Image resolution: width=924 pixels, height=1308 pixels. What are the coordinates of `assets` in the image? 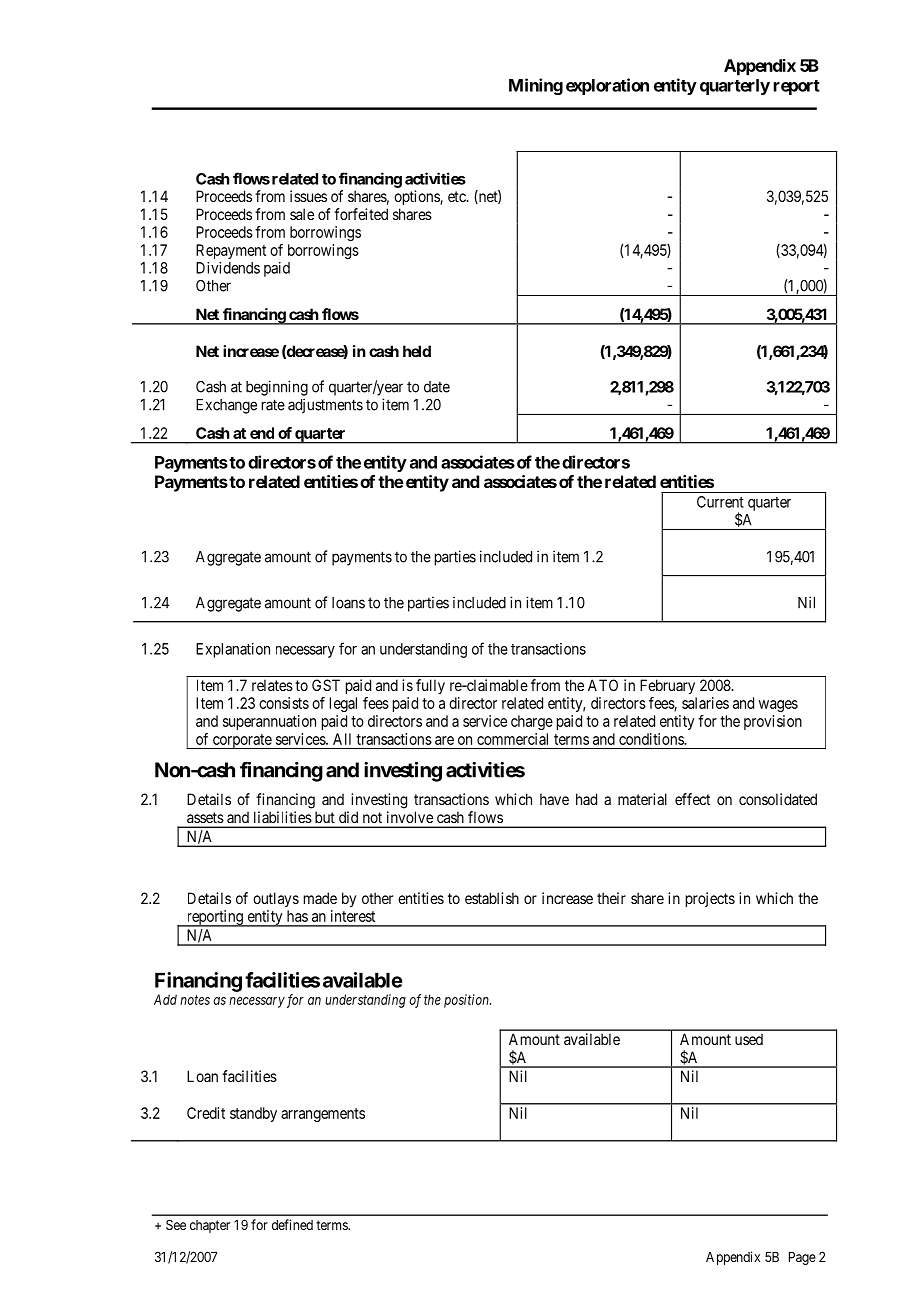 It's located at (205, 817).
